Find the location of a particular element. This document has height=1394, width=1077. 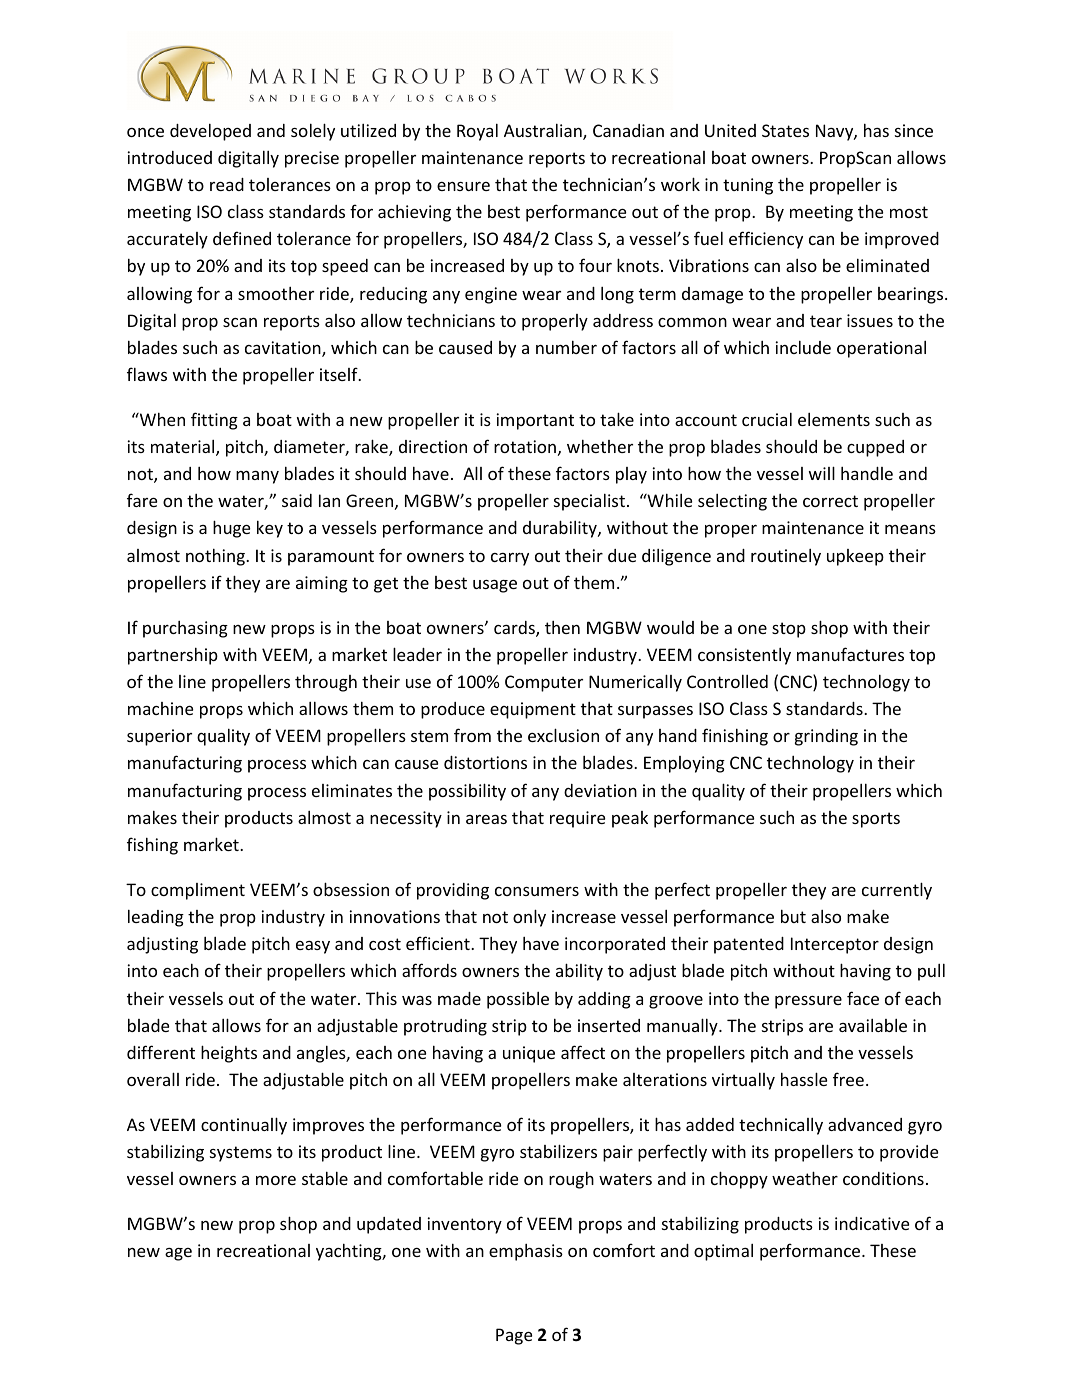

many is located at coordinates (257, 477).
